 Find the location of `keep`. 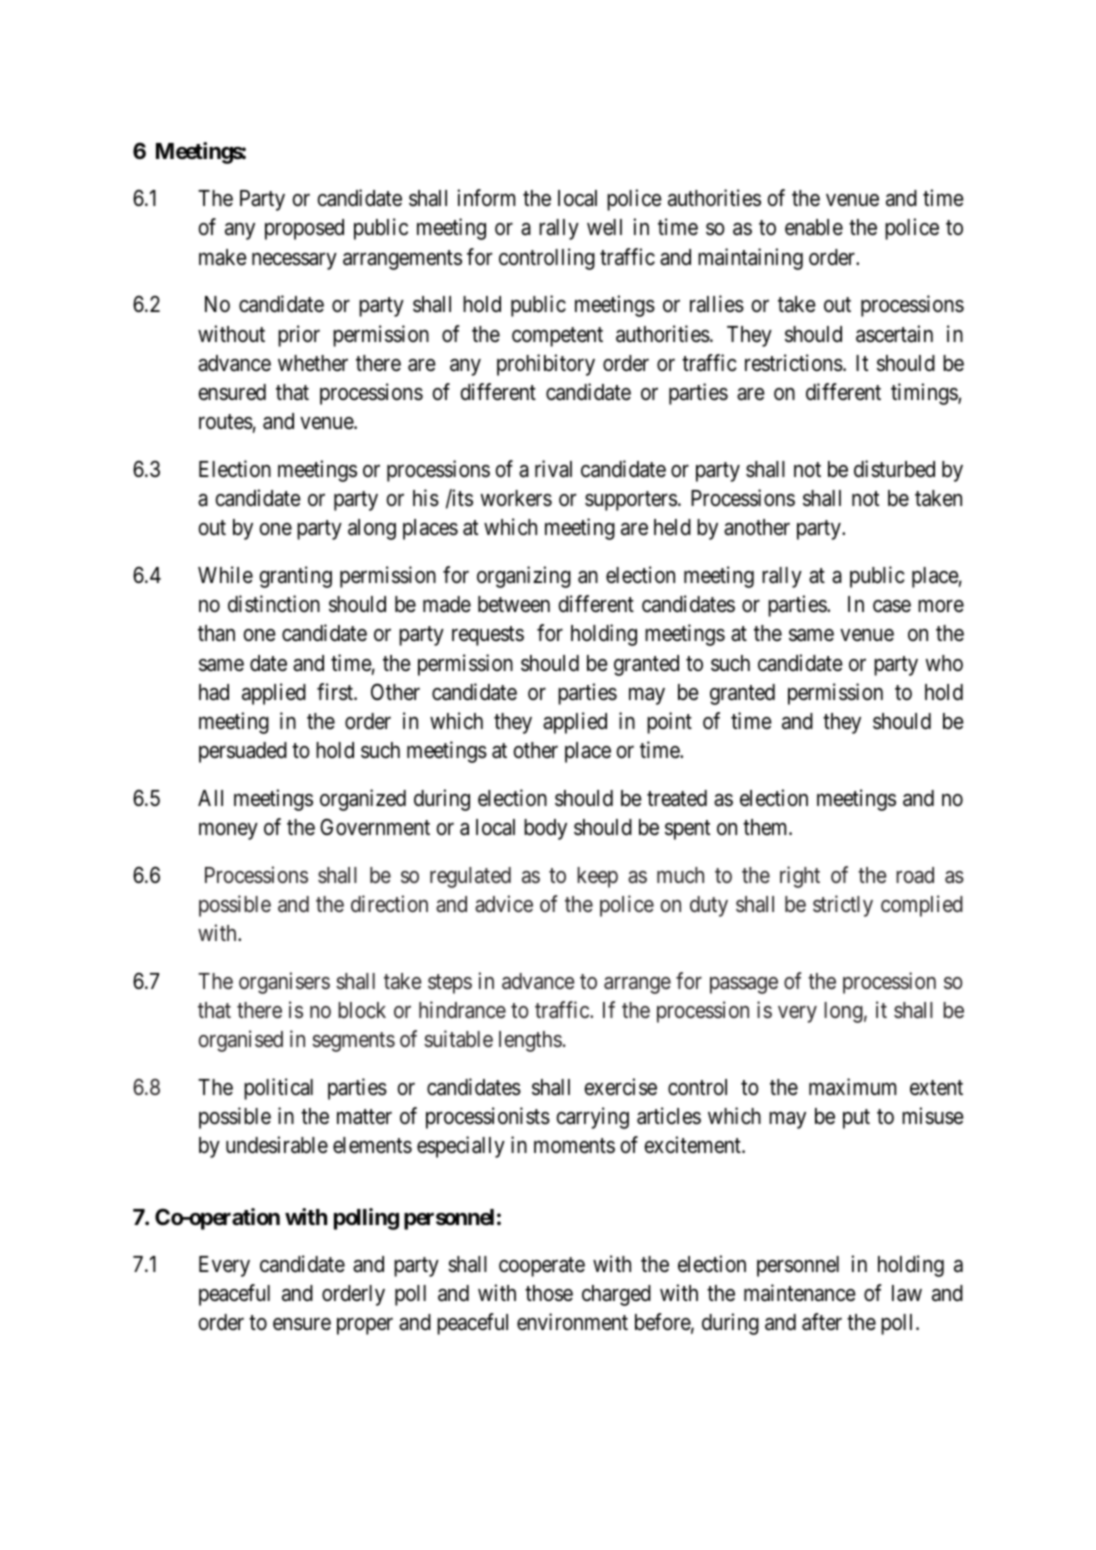

keep is located at coordinates (597, 877).
